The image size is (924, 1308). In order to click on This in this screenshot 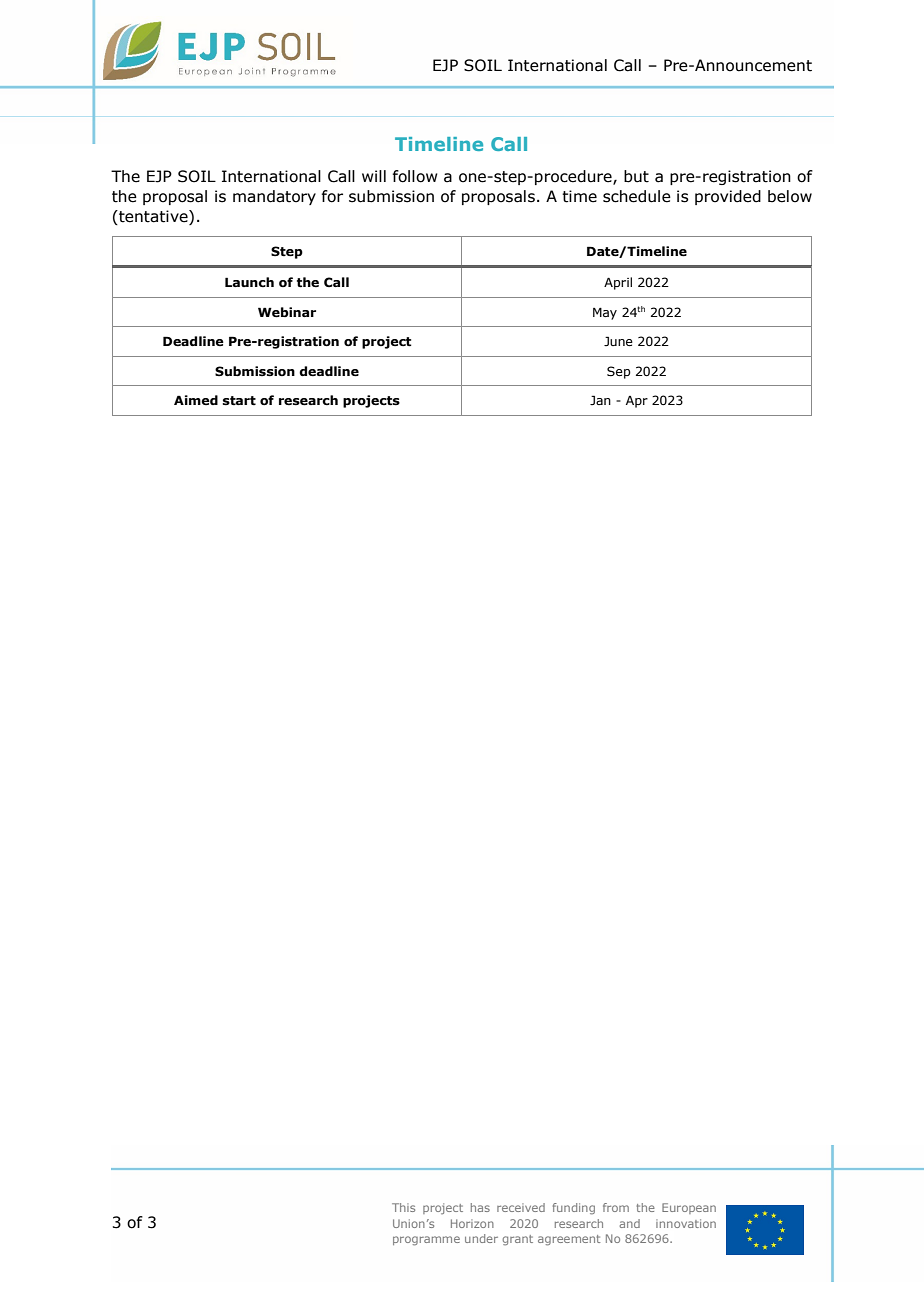, I will do `click(403, 1207)`.
